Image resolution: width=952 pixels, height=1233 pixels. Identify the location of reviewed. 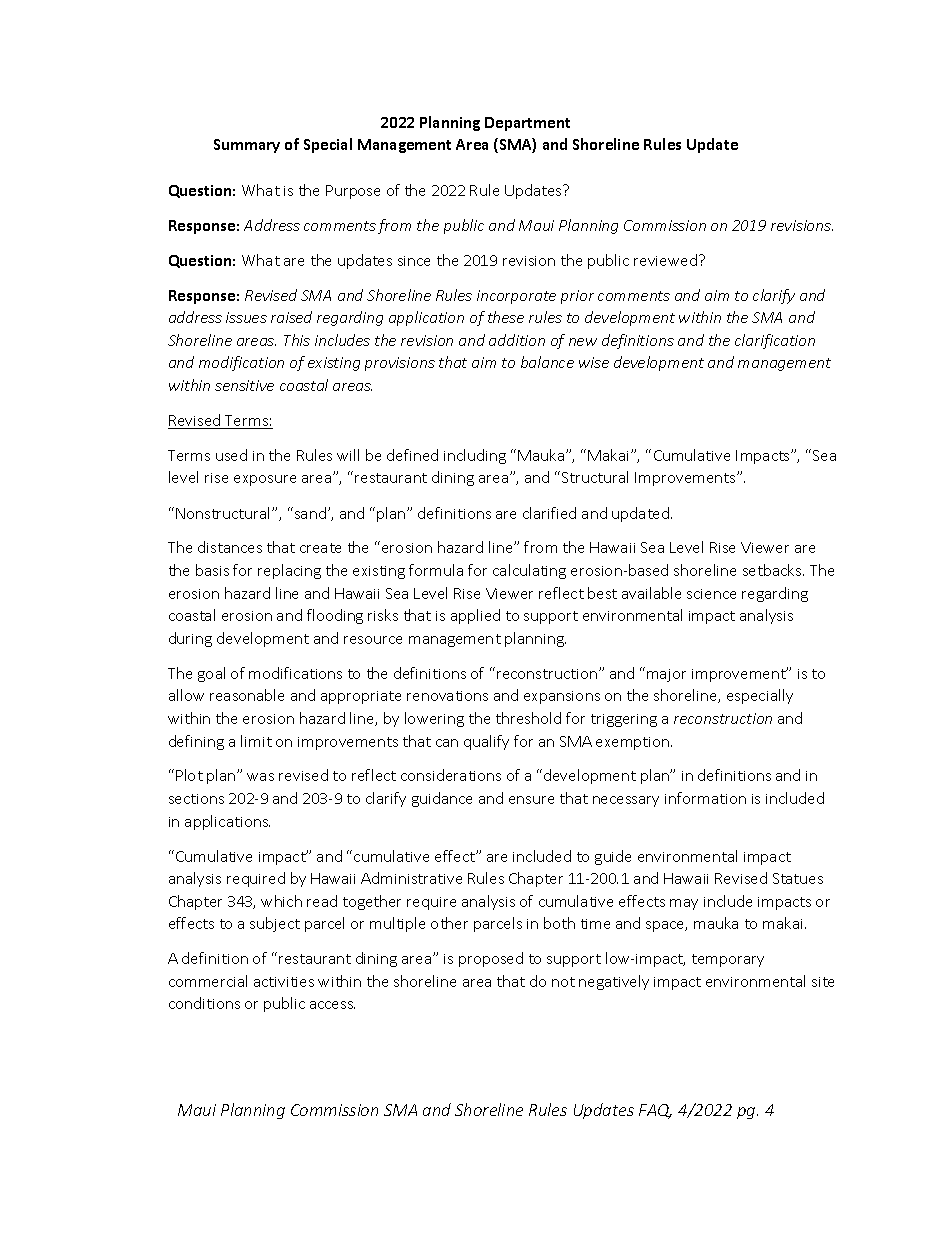
(665, 260).
